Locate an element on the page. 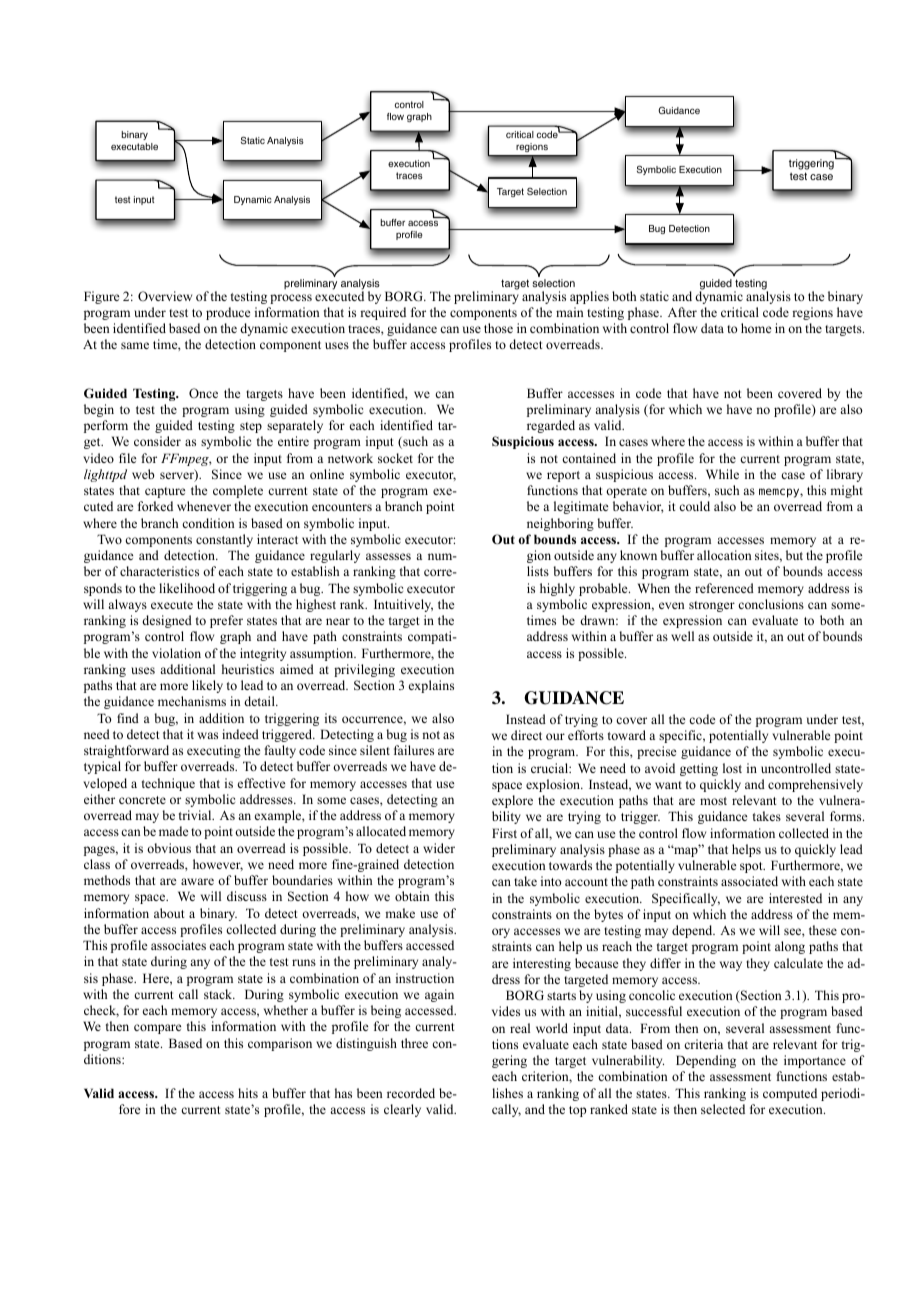 The width and height of the page is (924, 1308). hits is located at coordinates (248, 1093).
